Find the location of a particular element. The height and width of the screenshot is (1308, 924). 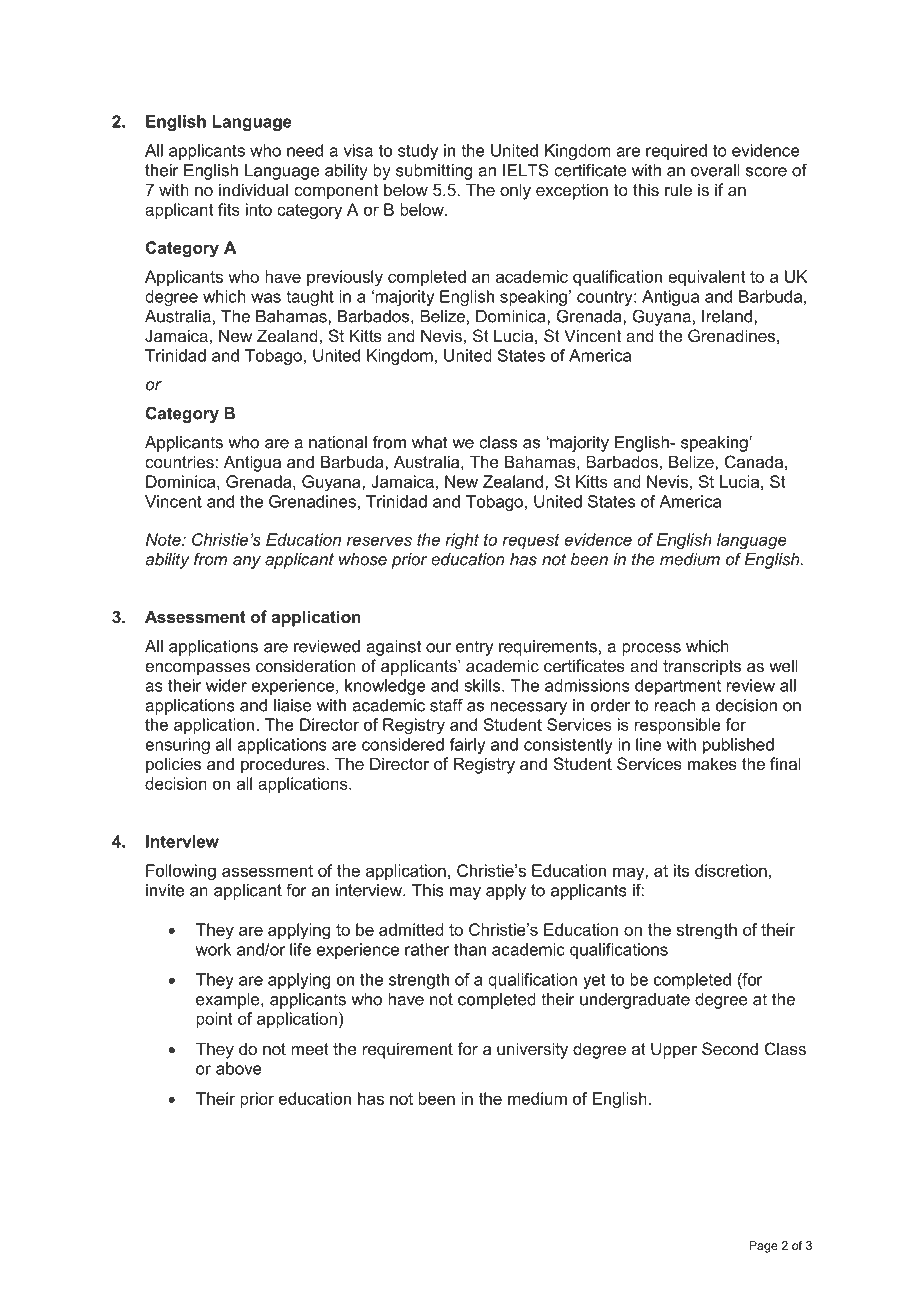

overall is located at coordinates (715, 170).
